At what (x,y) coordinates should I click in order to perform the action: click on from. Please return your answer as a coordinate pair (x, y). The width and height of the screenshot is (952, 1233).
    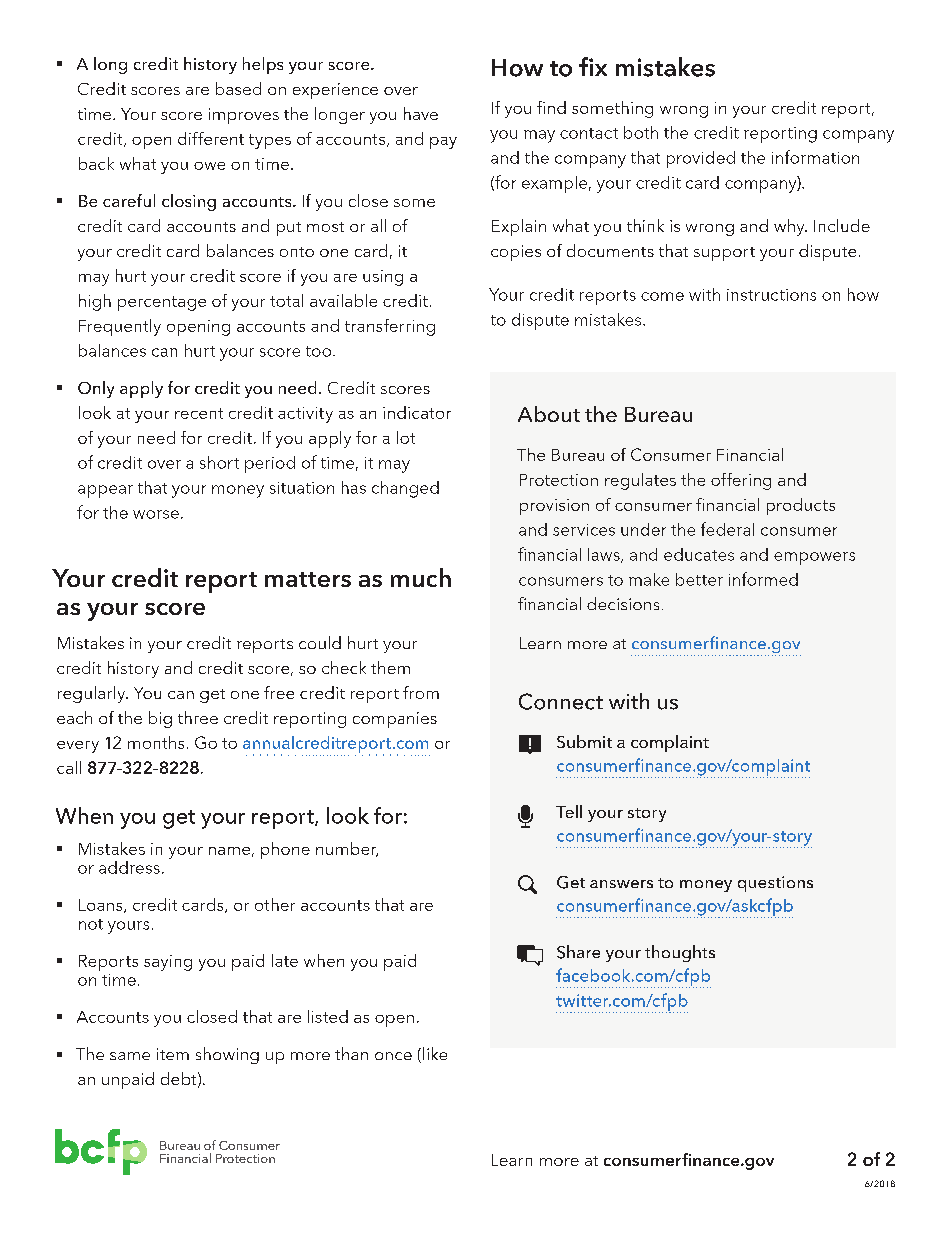
    Looking at the image, I should click on (421, 692).
